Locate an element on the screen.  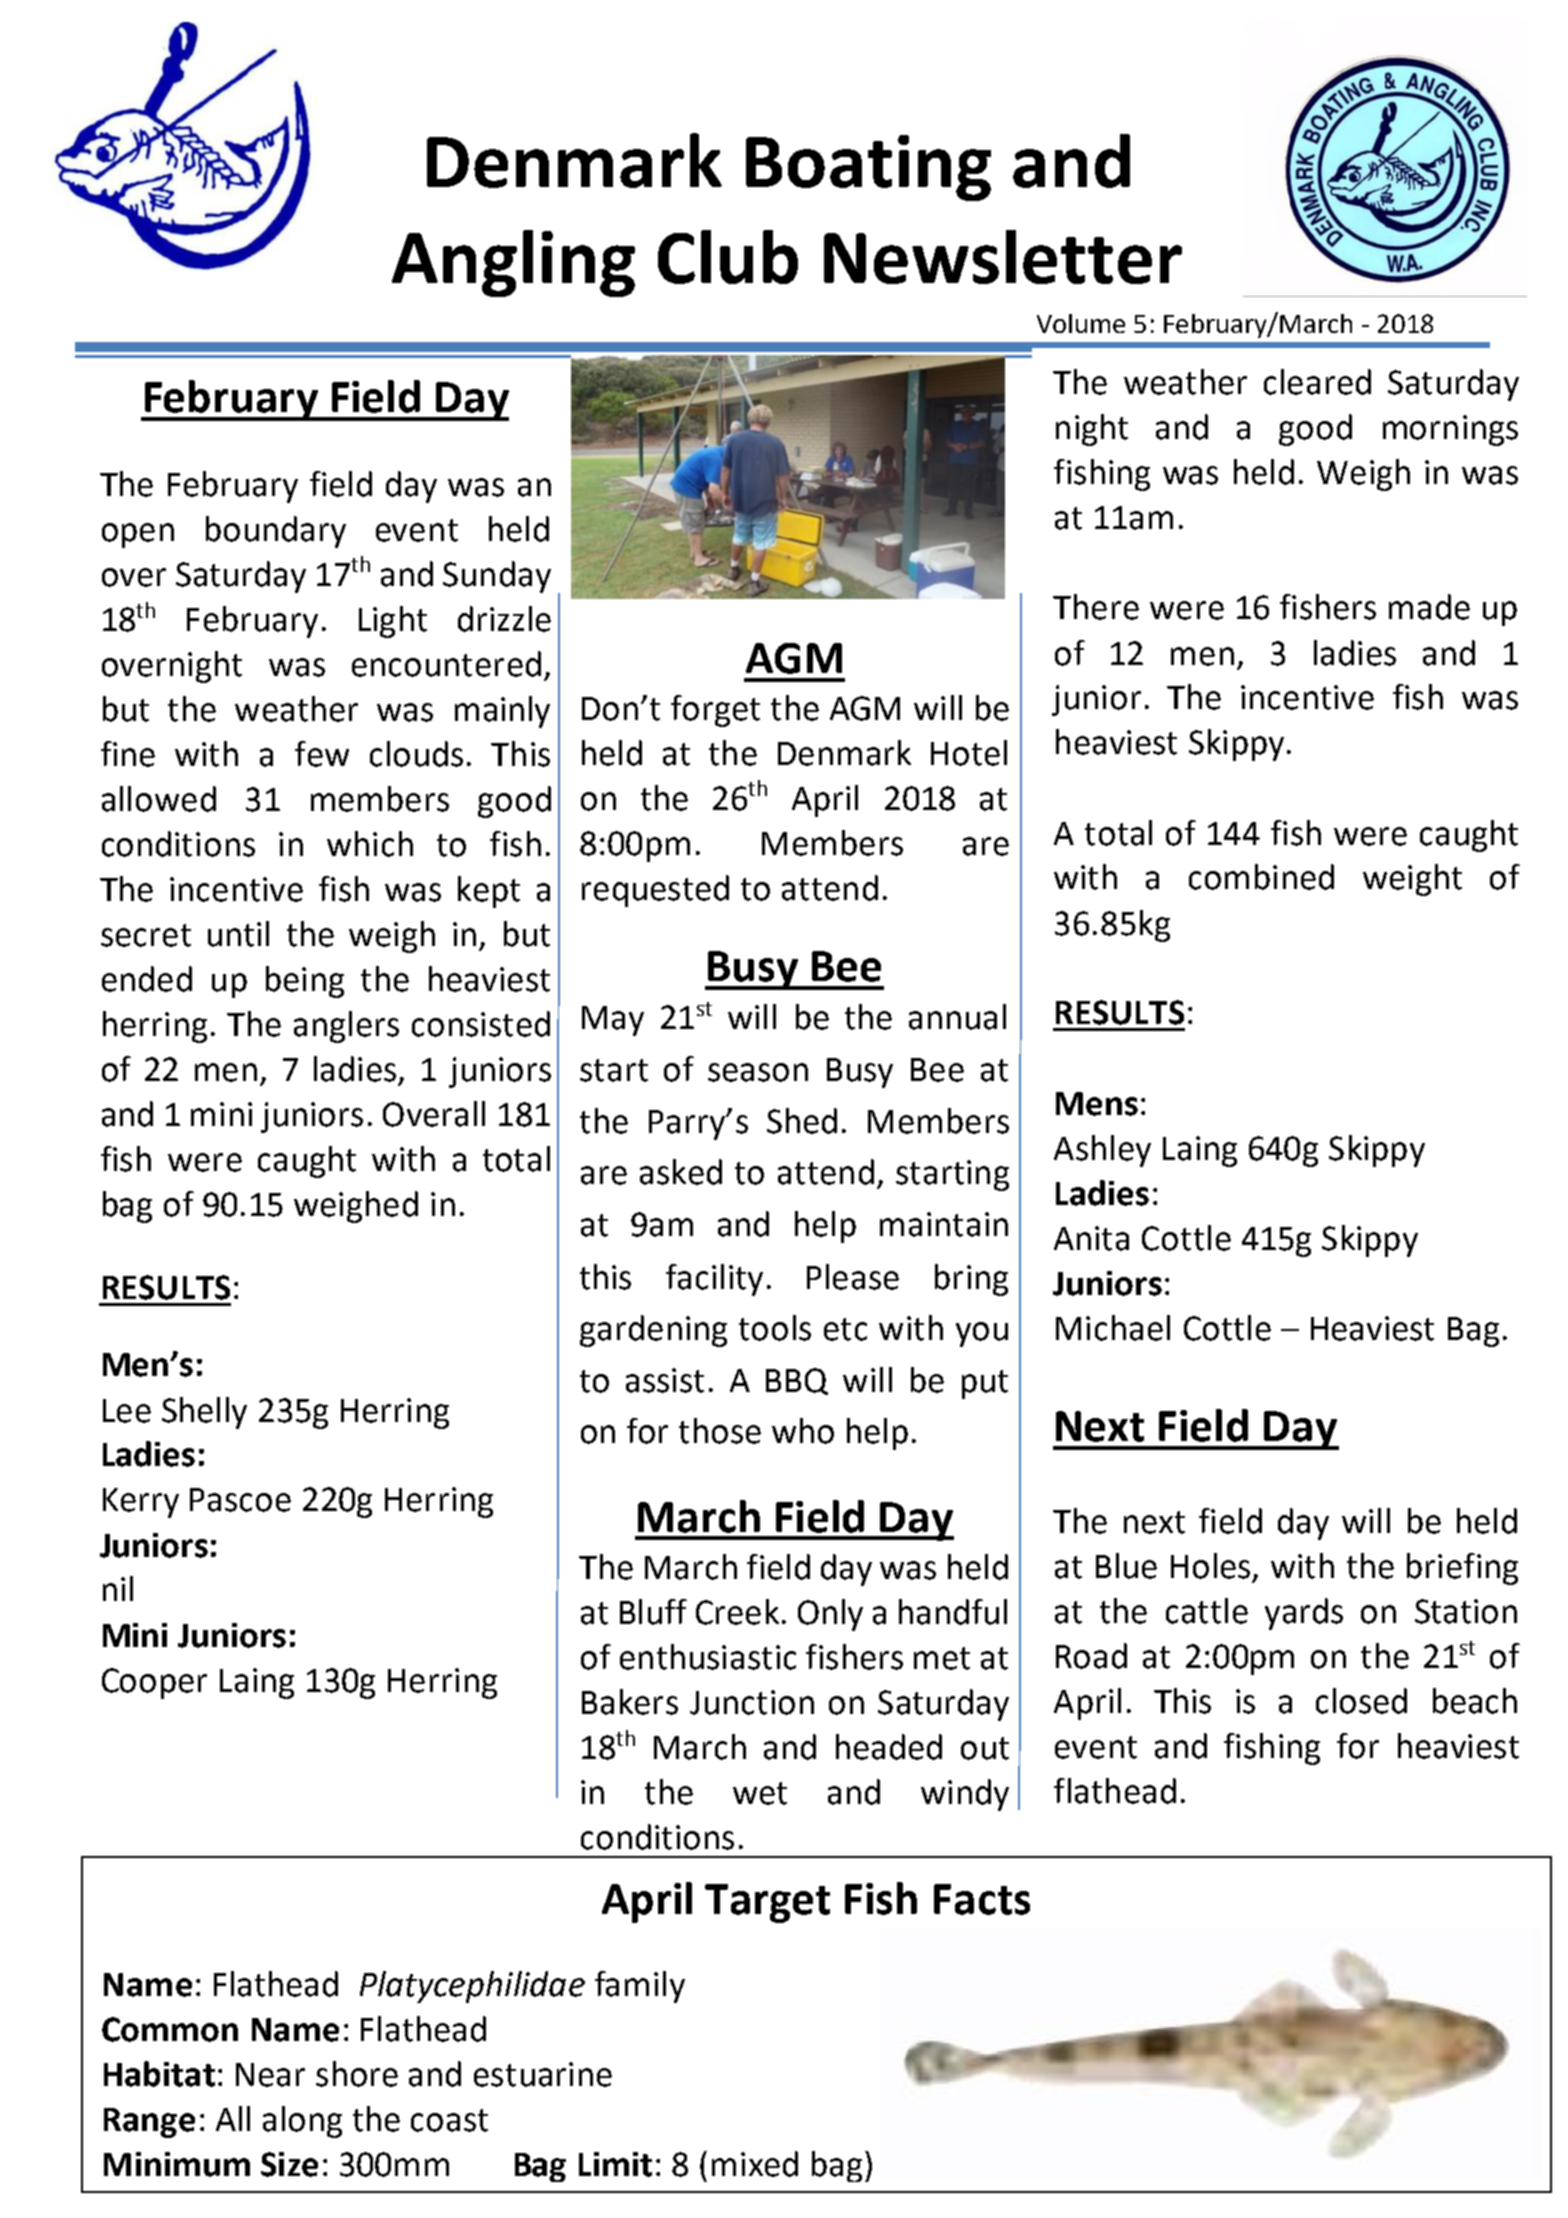
Shed is located at coordinates (802, 1121).
